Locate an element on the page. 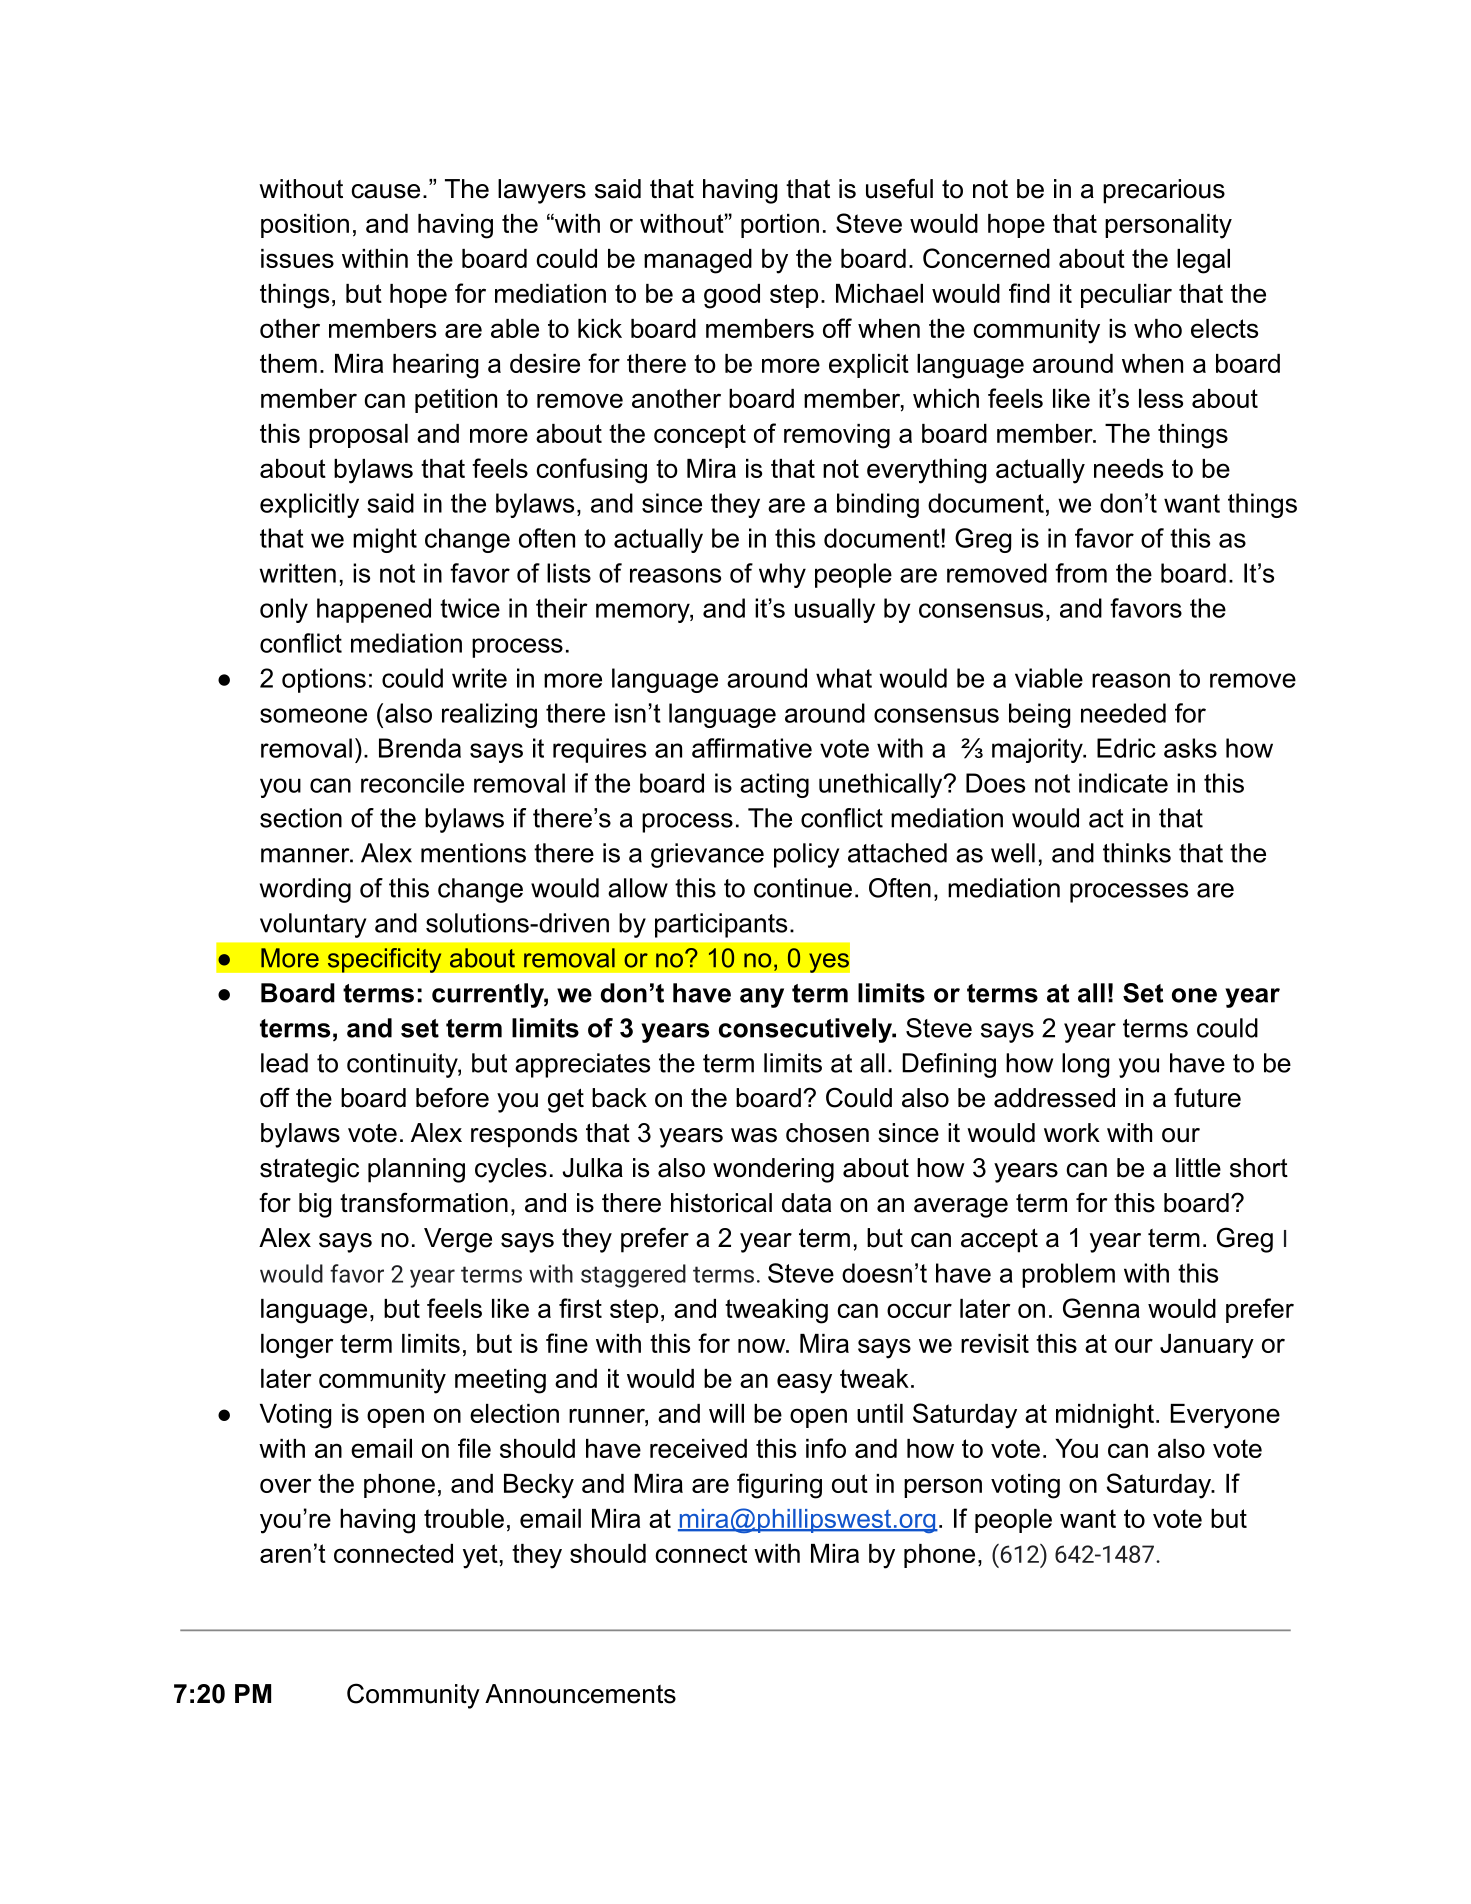 This document has width=1471, height=1904. Announcements is located at coordinates (580, 1694).
